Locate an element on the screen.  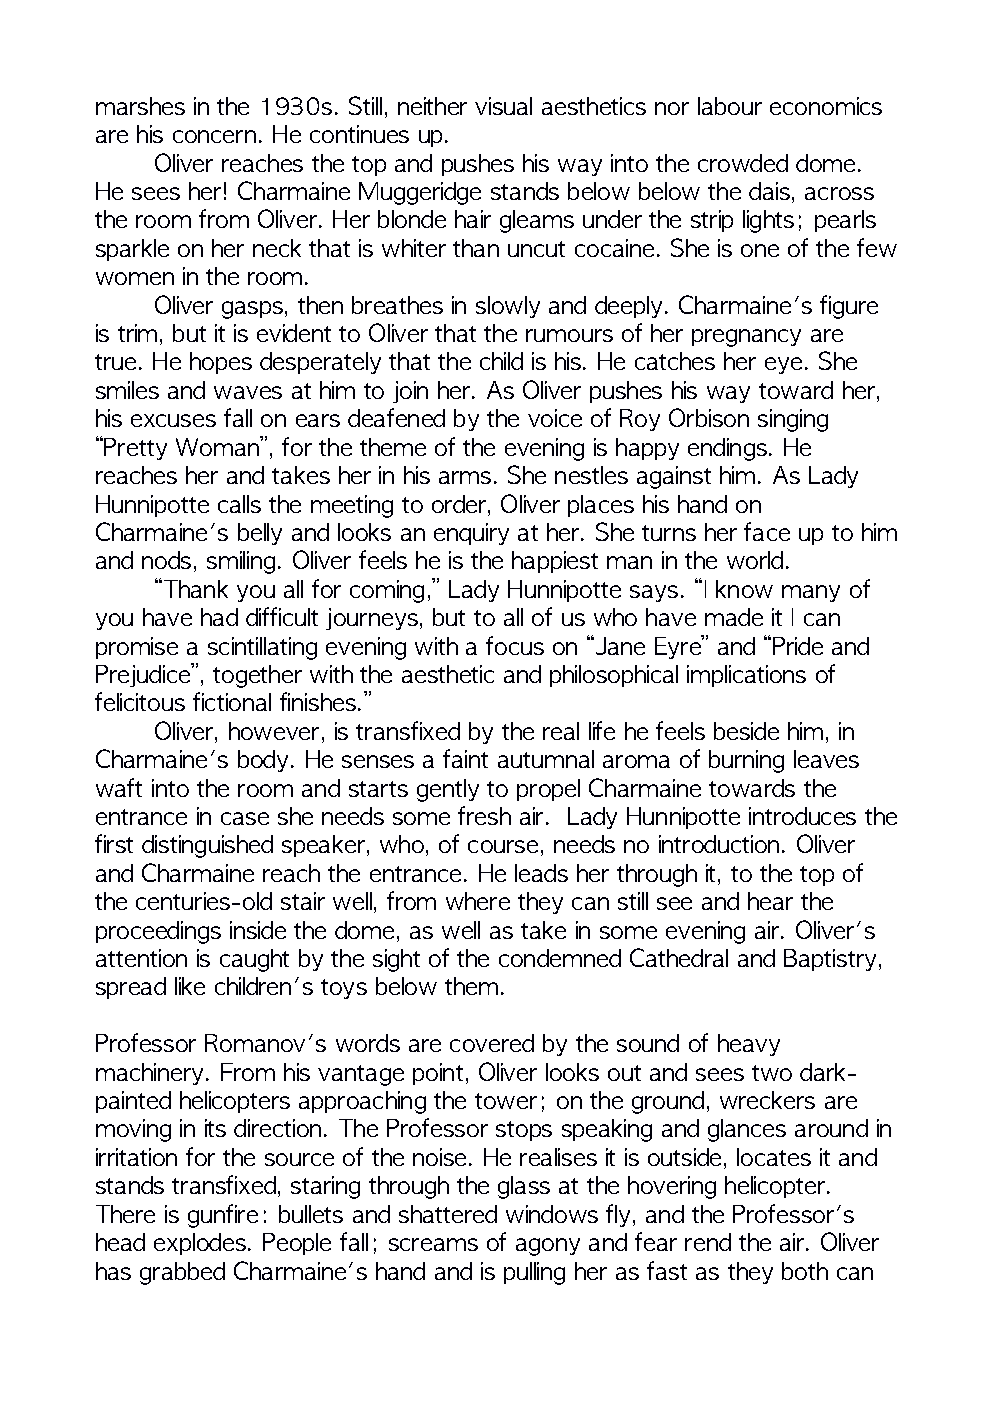
visual is located at coordinates (503, 106).
